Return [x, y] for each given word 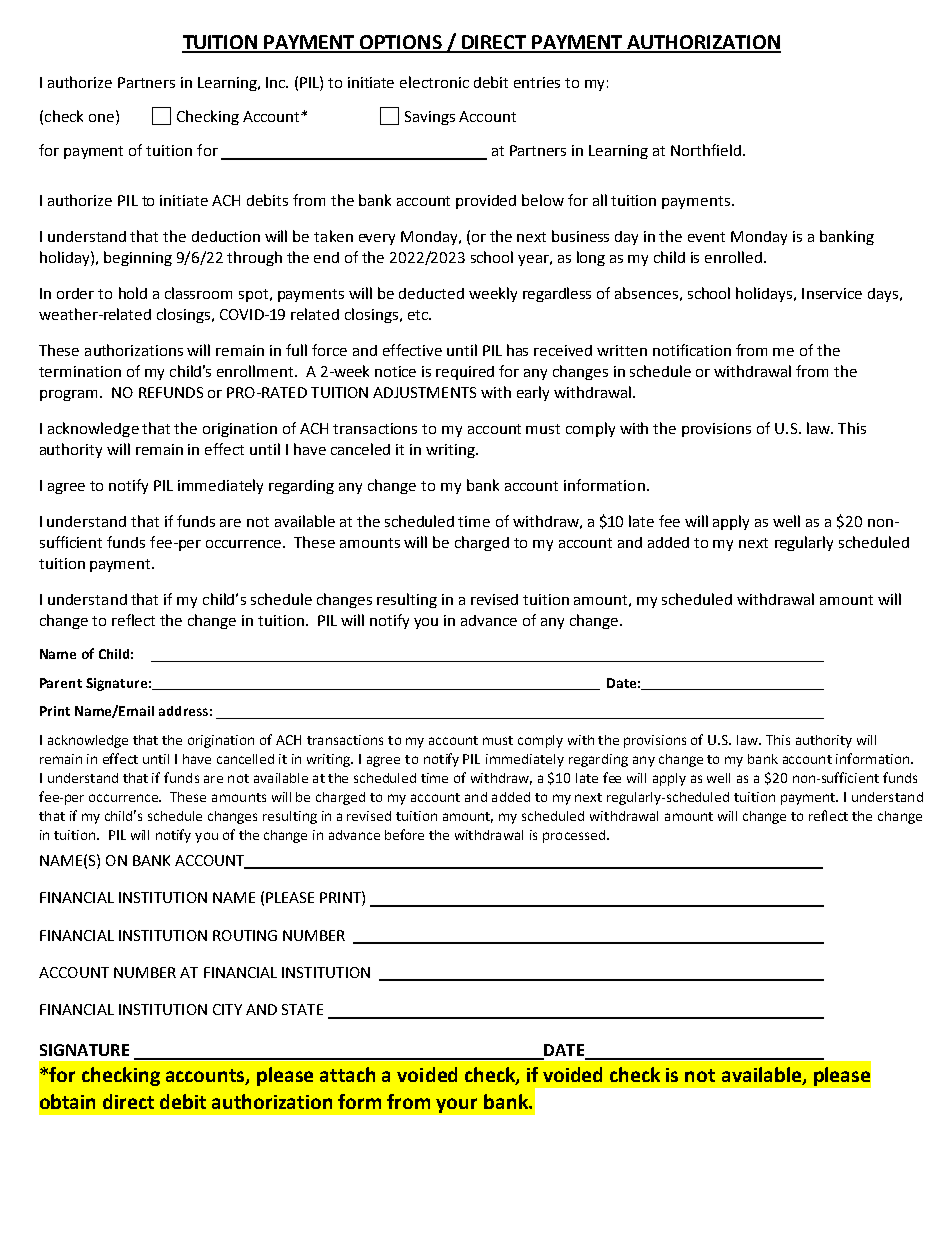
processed [574, 836]
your [456, 1105]
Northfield [706, 150]
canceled [360, 449]
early [533, 393]
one [101, 118]
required [465, 373]
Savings [430, 118]
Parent [61, 683]
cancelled [245, 759]
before [404, 834]
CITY [227, 1009]
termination [80, 371]
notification [692, 350]
